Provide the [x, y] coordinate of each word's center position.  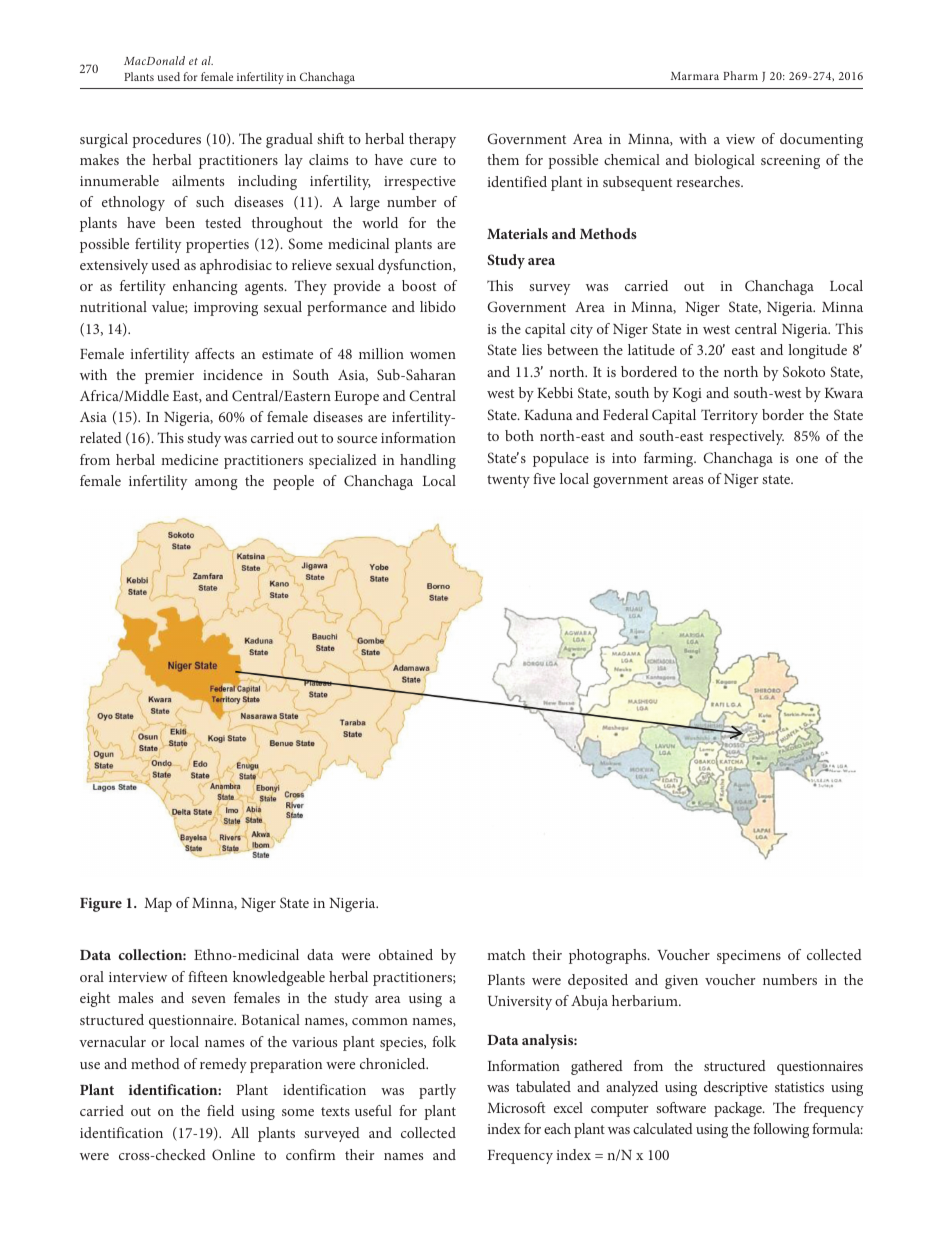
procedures [166, 140]
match [506, 954]
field [220, 1110]
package [739, 1109]
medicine [189, 459]
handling [428, 461]
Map [158, 905]
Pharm [740, 75]
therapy [432, 140]
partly [437, 1091]
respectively [747, 437]
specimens [749, 957]
